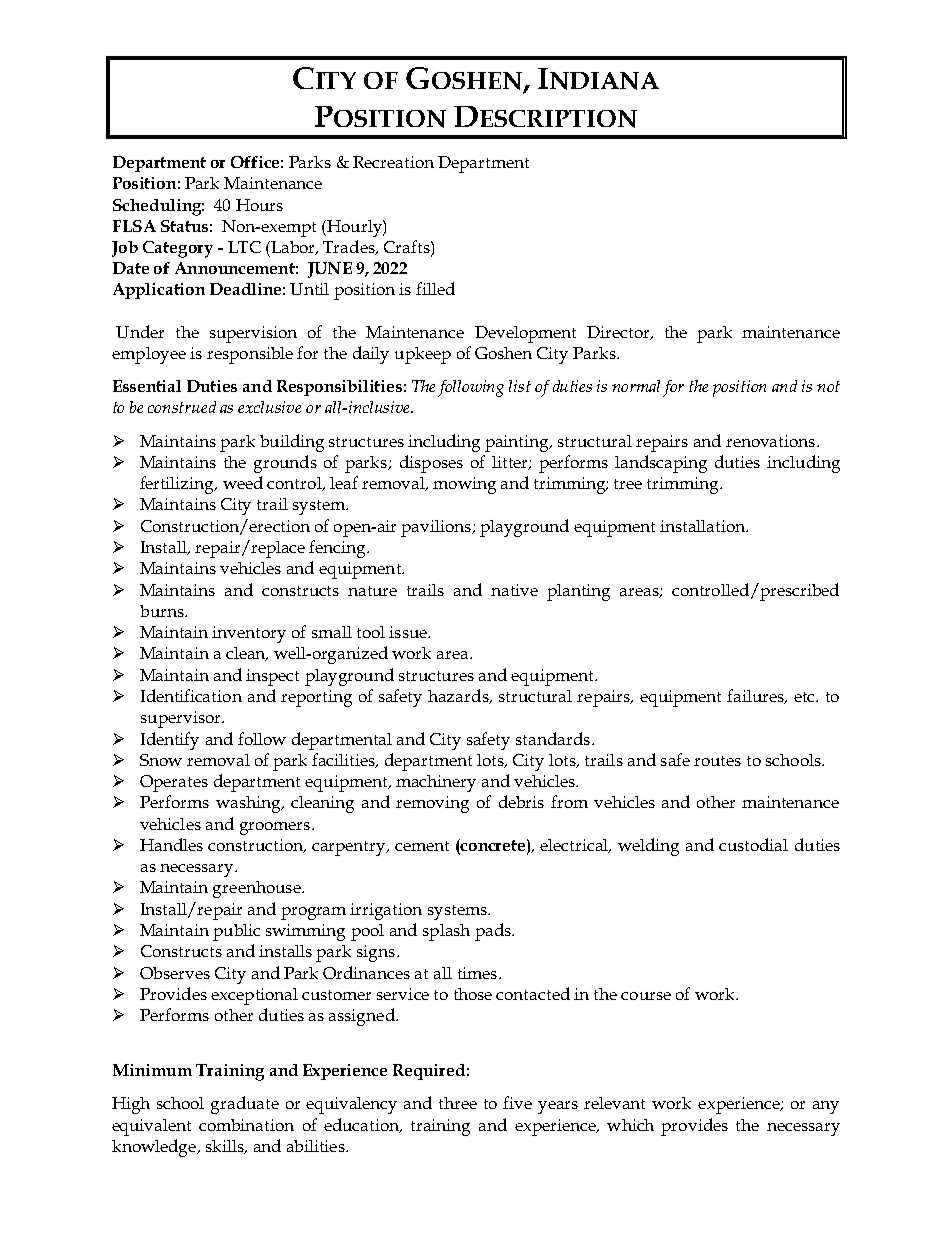  Describe the element at coordinates (246, 1125) in the image. I see `combination` at that location.
